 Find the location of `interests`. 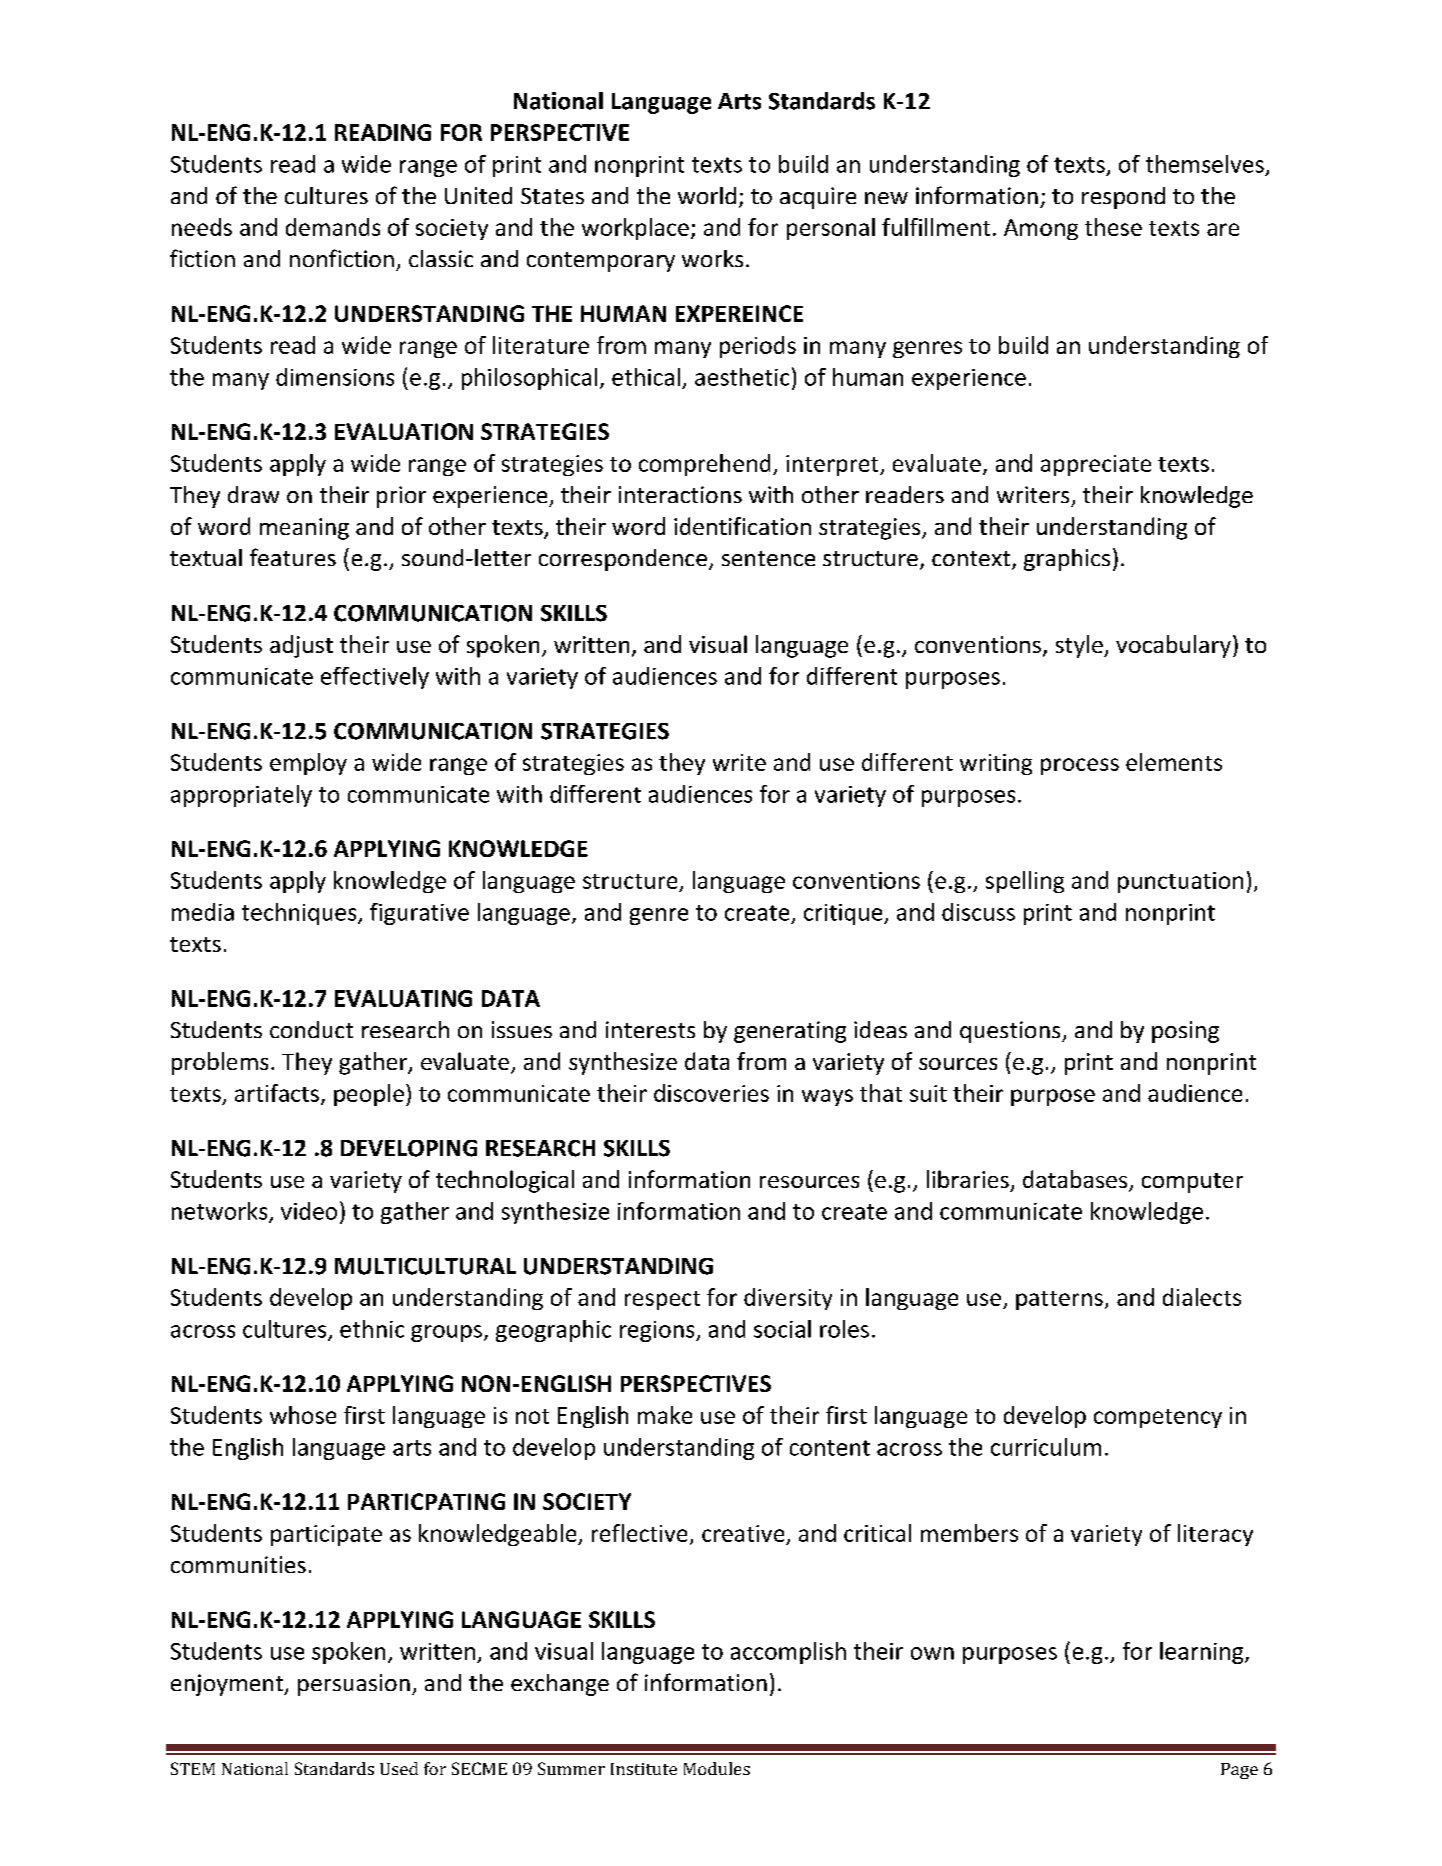

interests is located at coordinates (650, 1029).
